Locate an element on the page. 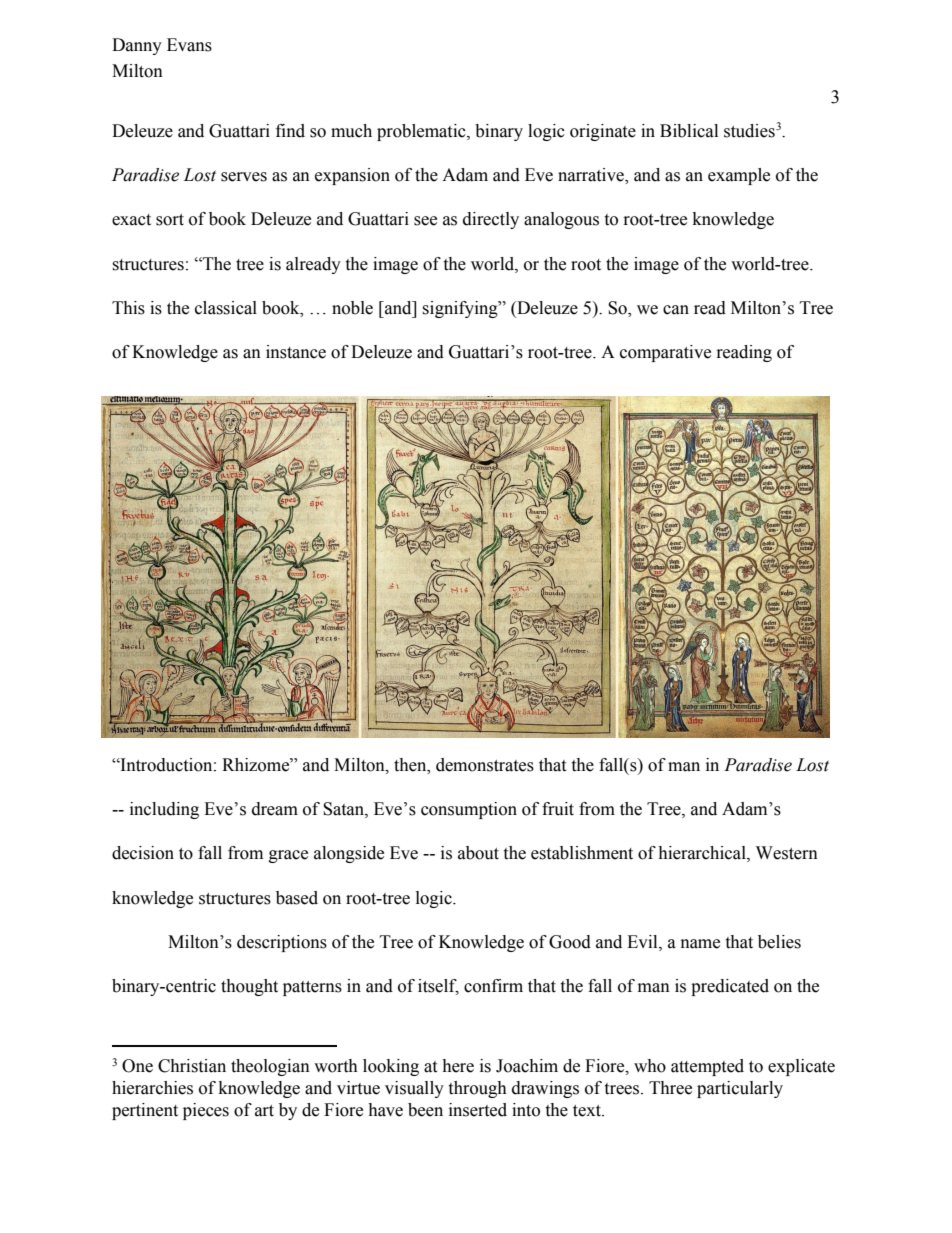 This image has height=1233, width=952. problematic is located at coordinates (422, 132).
